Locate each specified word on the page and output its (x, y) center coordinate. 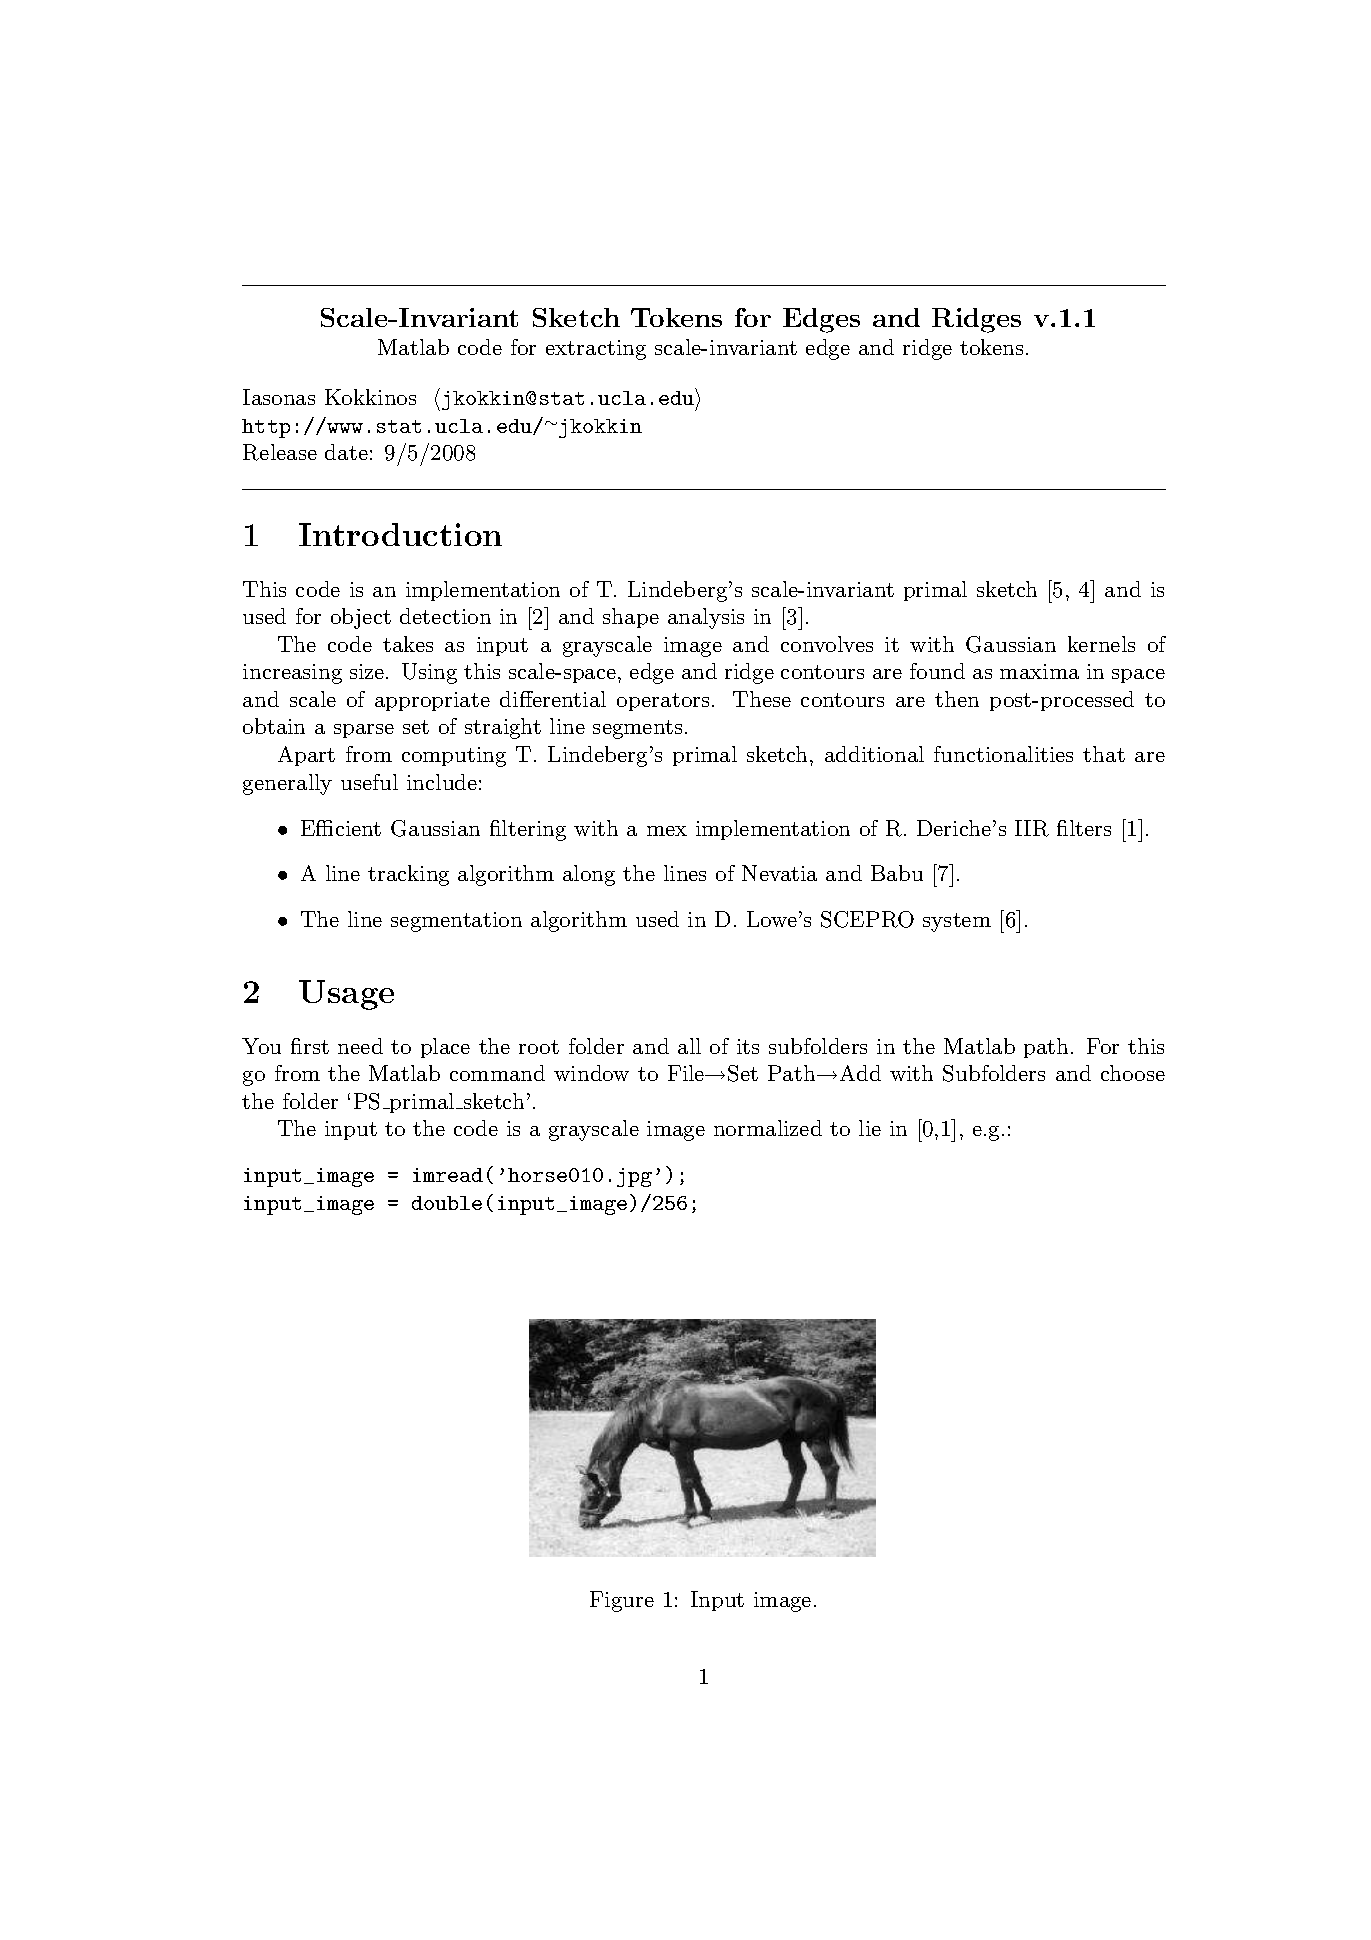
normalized (768, 1128)
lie (870, 1128)
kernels (1101, 644)
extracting (596, 350)
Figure (622, 1601)
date (346, 452)
